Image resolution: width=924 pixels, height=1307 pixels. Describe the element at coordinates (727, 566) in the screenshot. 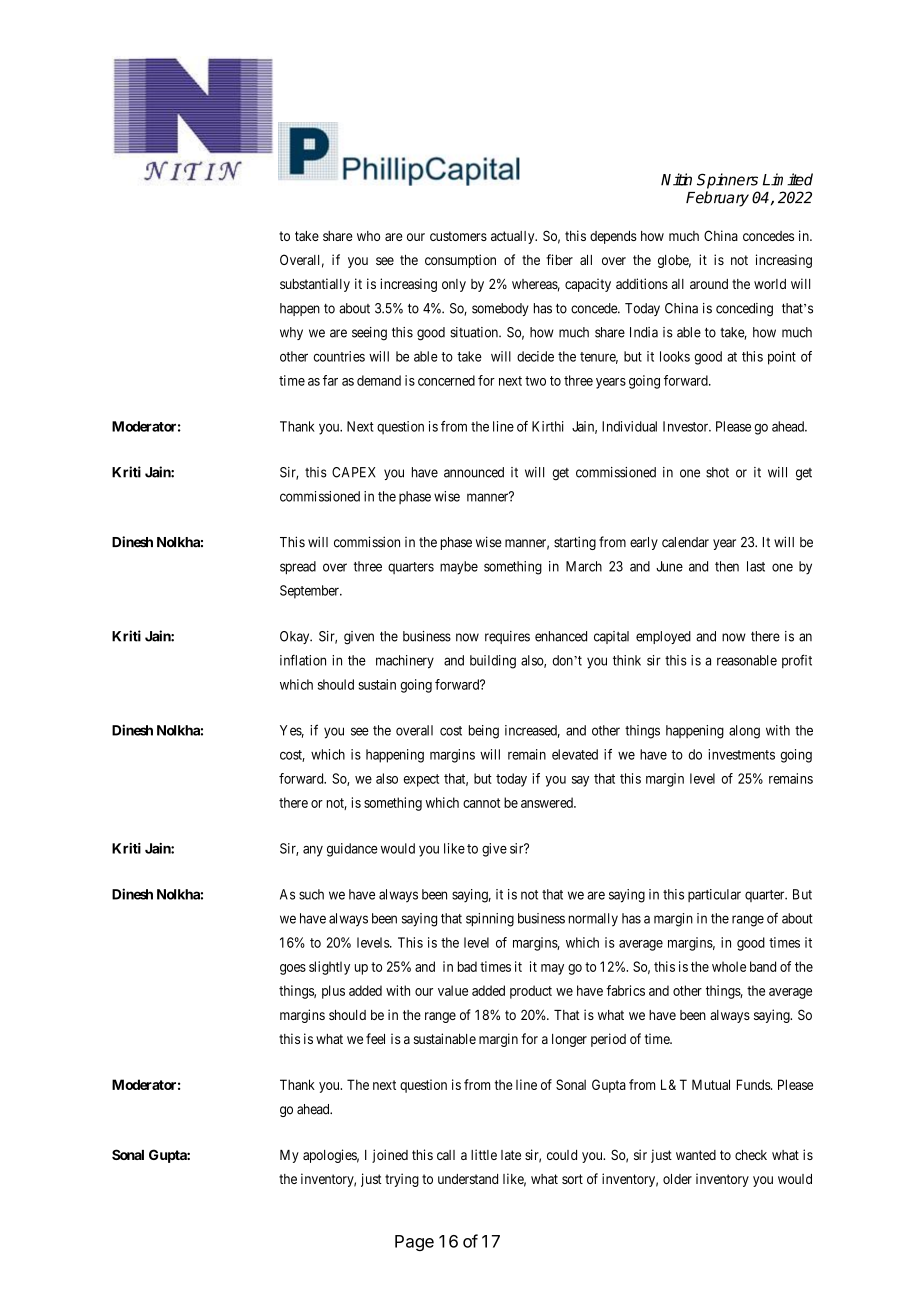

I see `then` at that location.
